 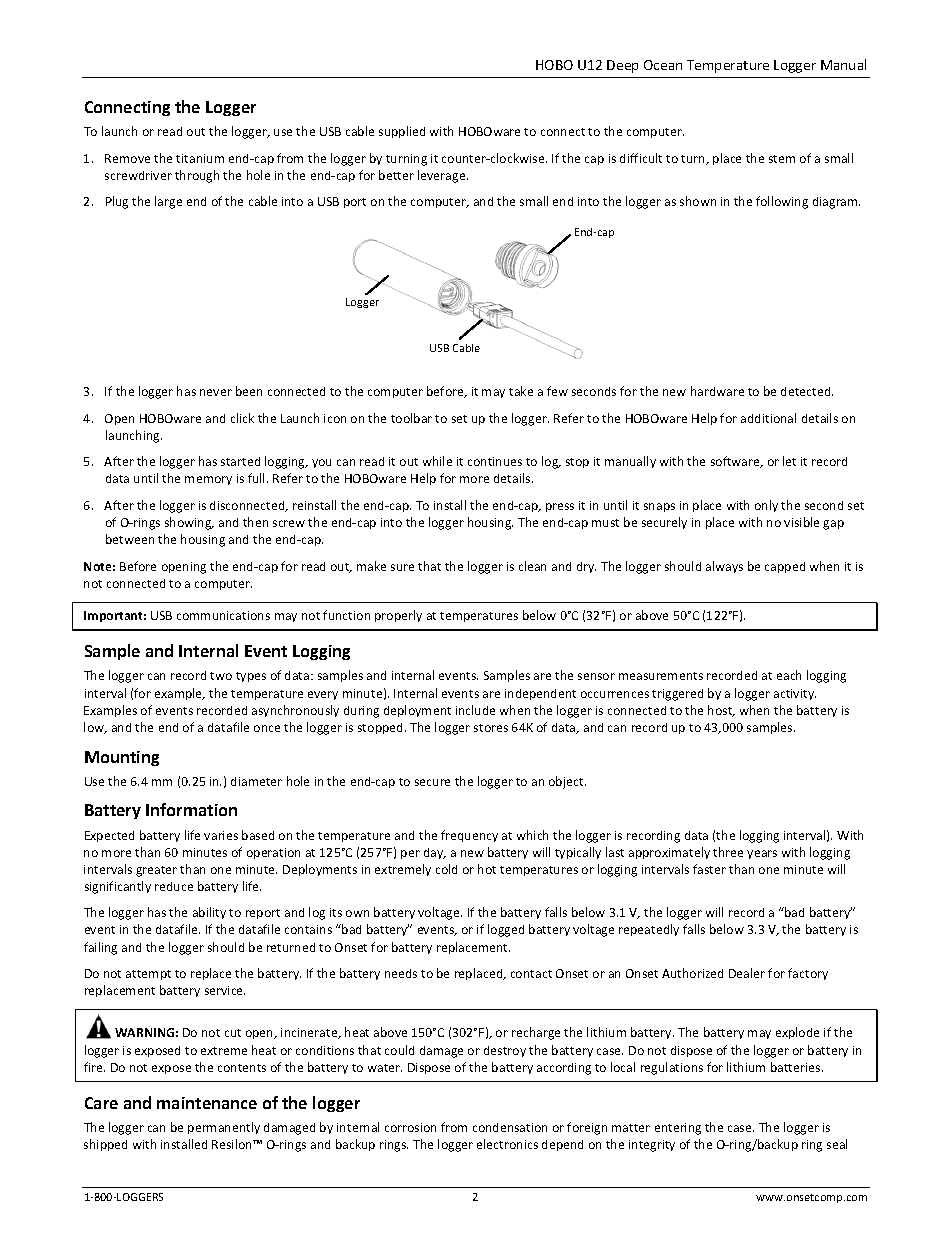 What do you see at coordinates (223, 615) in the document?
I see `communications` at bounding box center [223, 615].
